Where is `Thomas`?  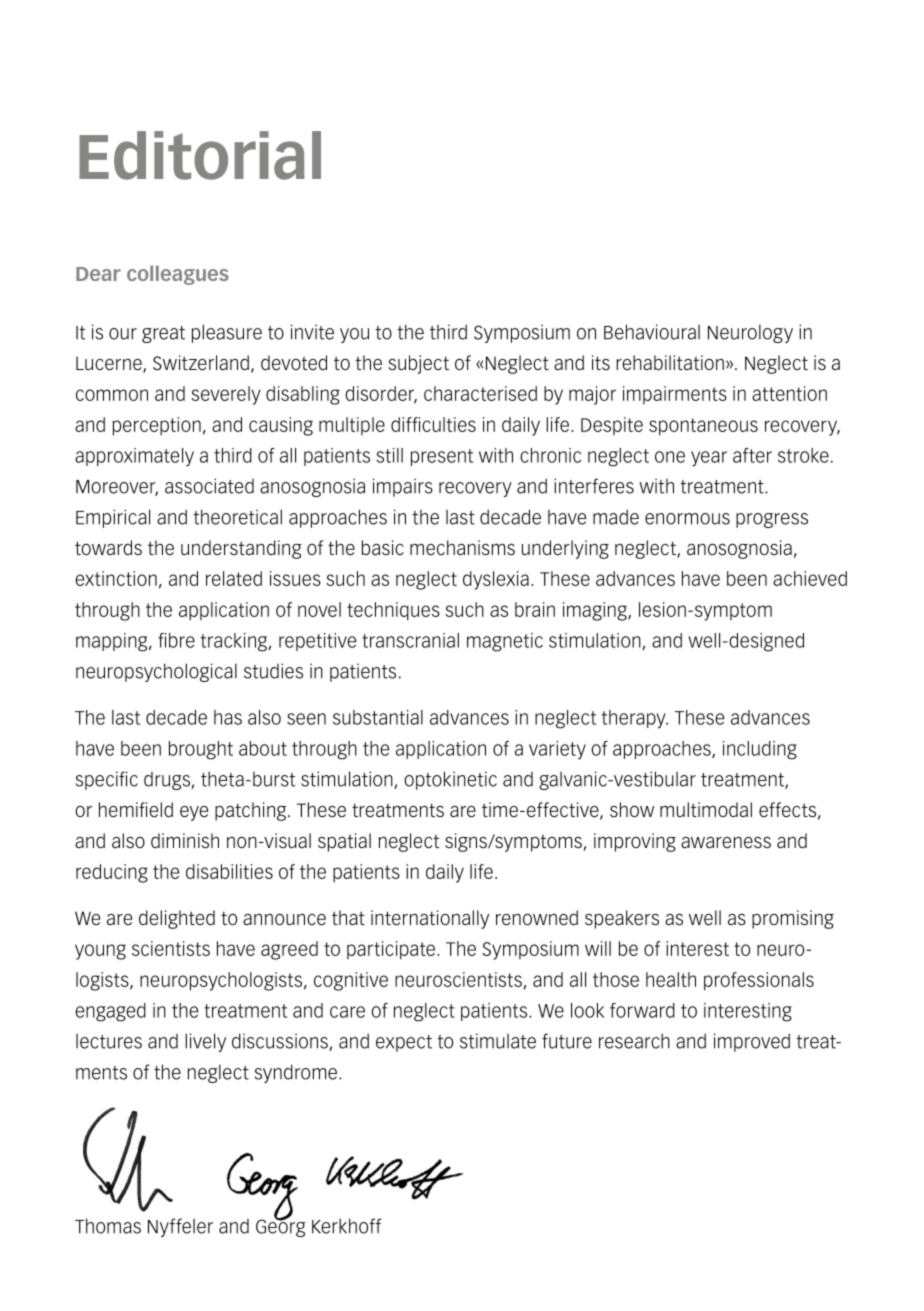
Thomas is located at coordinates (108, 1226).
